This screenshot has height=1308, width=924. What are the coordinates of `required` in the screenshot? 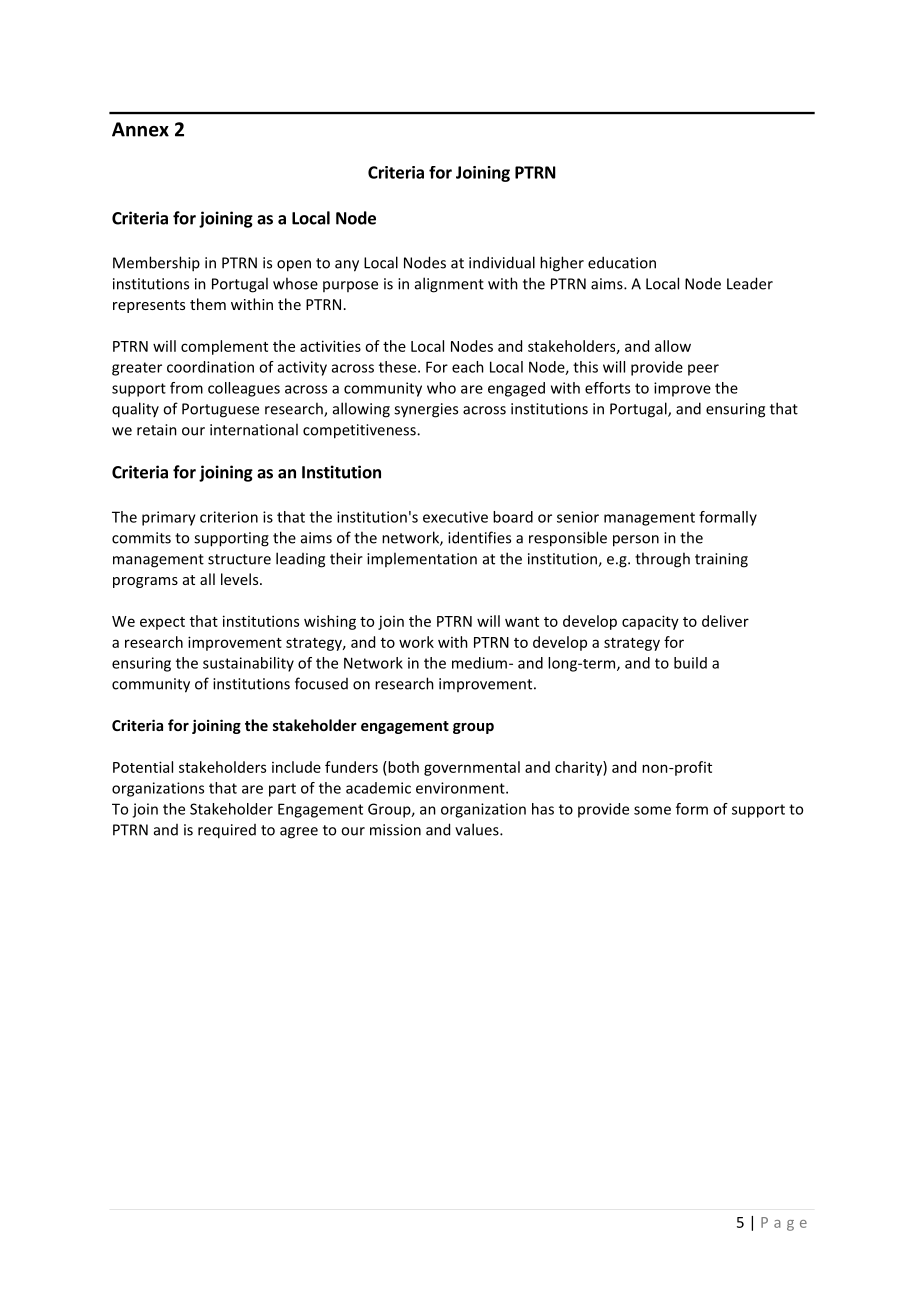 It's located at (227, 831).
